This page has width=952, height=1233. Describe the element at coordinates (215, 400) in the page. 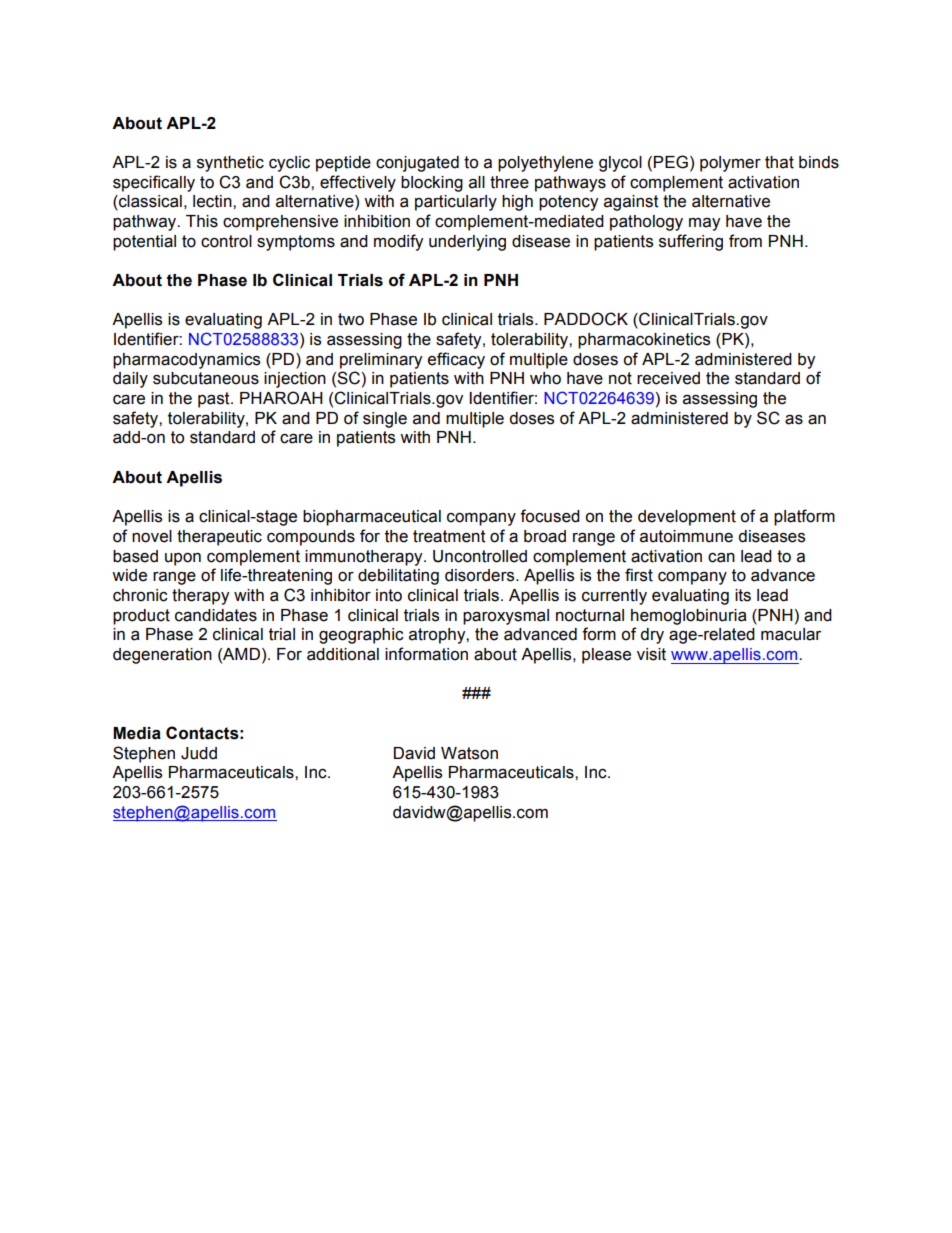

I see `past` at that location.
